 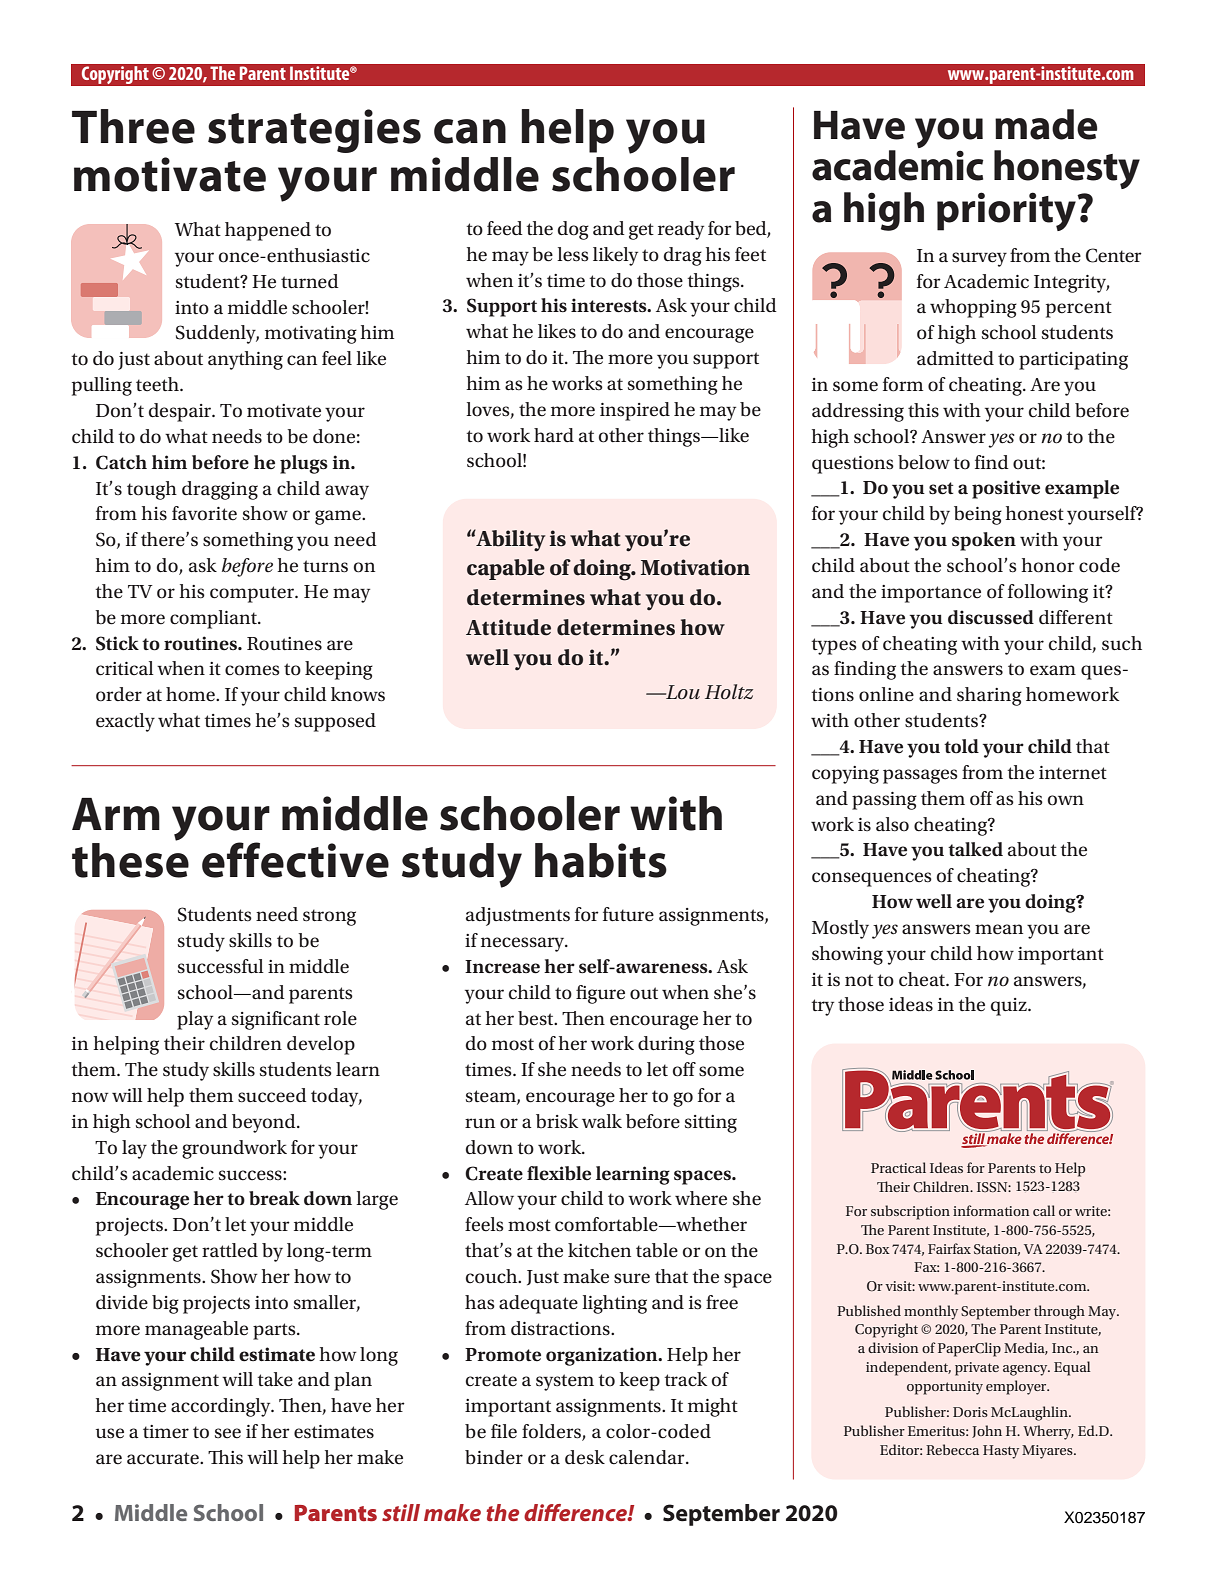 I want to click on walk, so click(x=602, y=1121).
